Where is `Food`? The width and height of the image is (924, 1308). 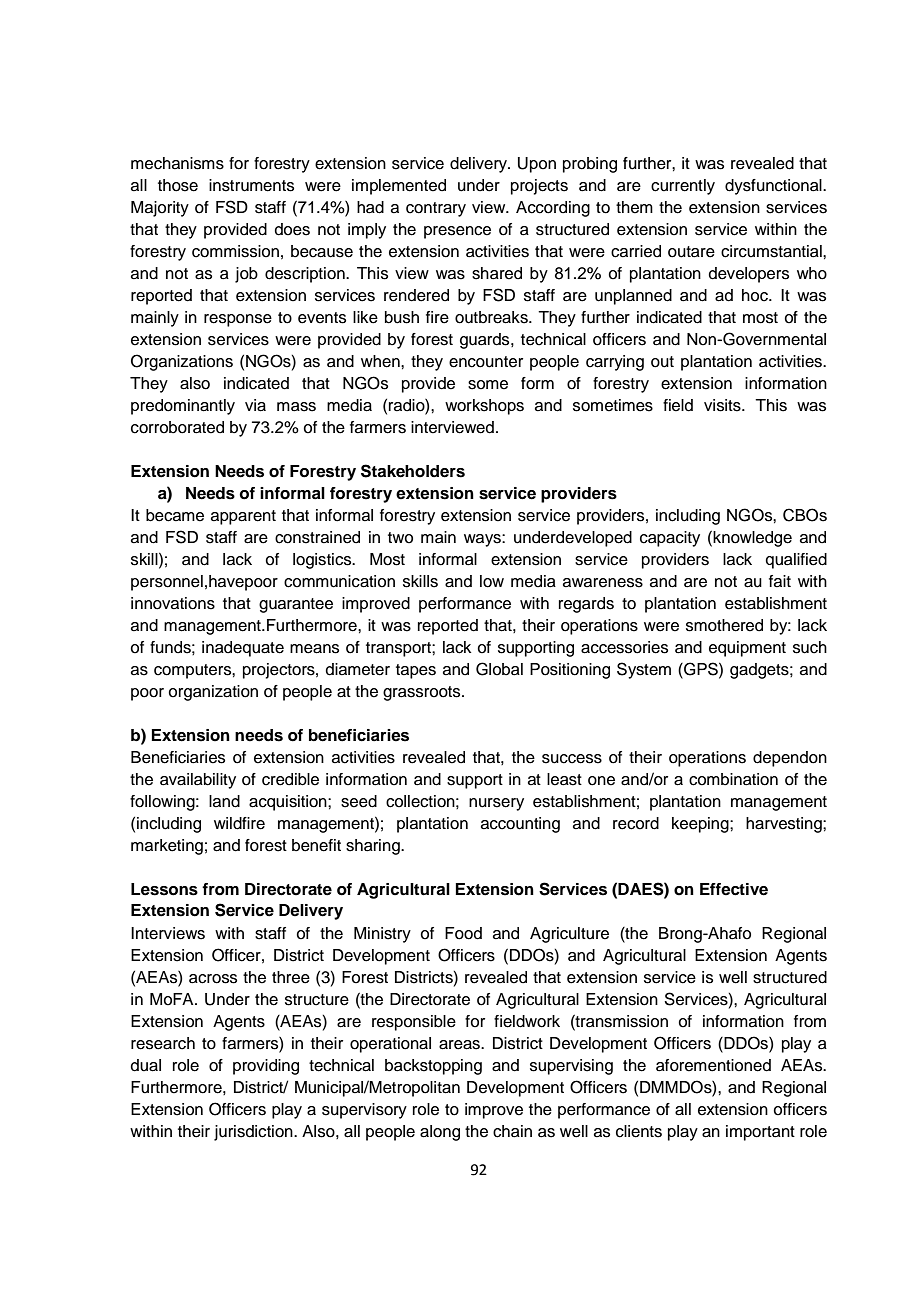
Food is located at coordinates (463, 933).
